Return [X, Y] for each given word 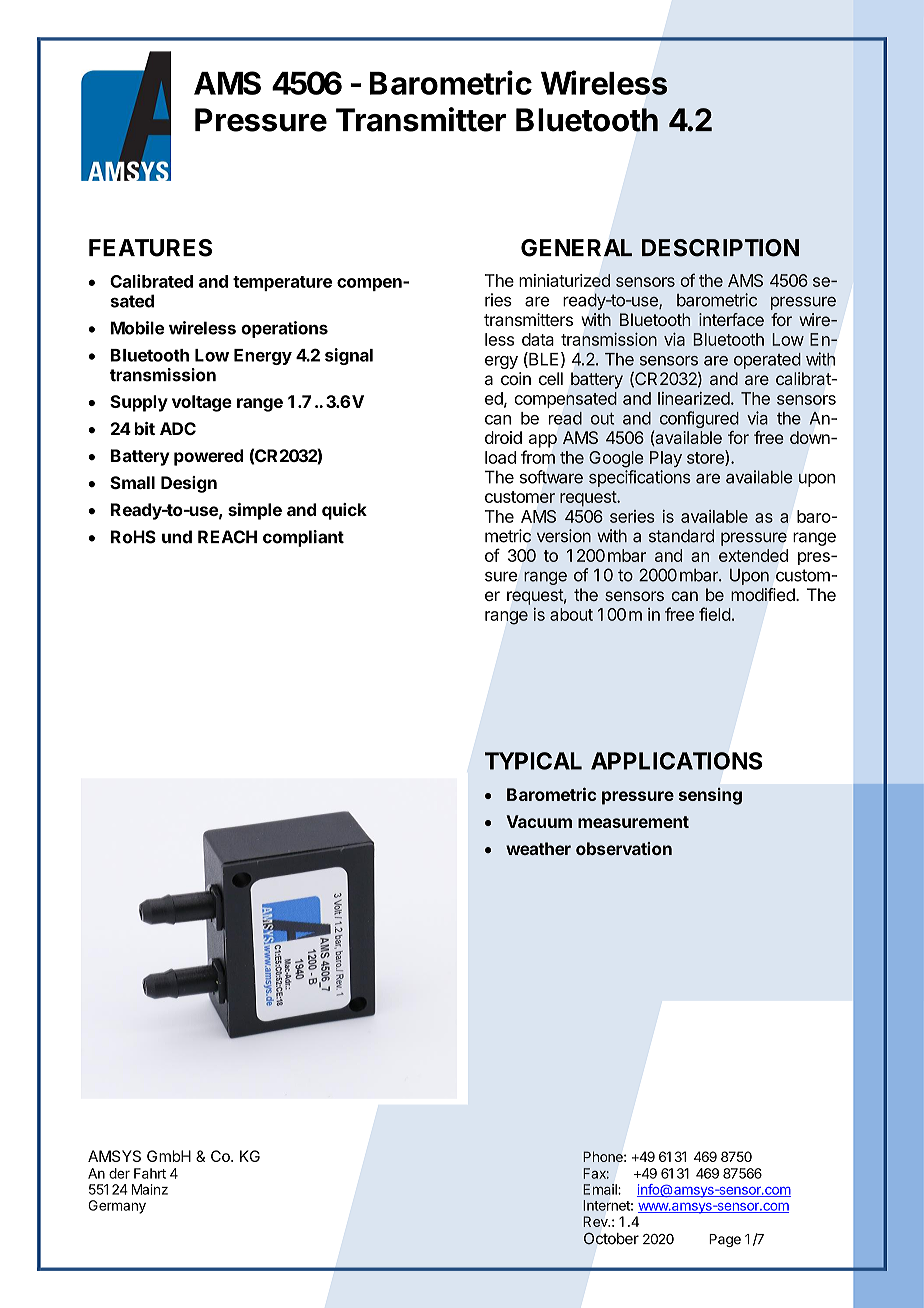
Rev [596, 1221]
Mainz [150, 1189]
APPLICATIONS [676, 761]
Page [725, 1240]
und [177, 537]
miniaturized [564, 280]
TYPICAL [533, 761]
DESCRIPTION [720, 248]
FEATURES [150, 248]
